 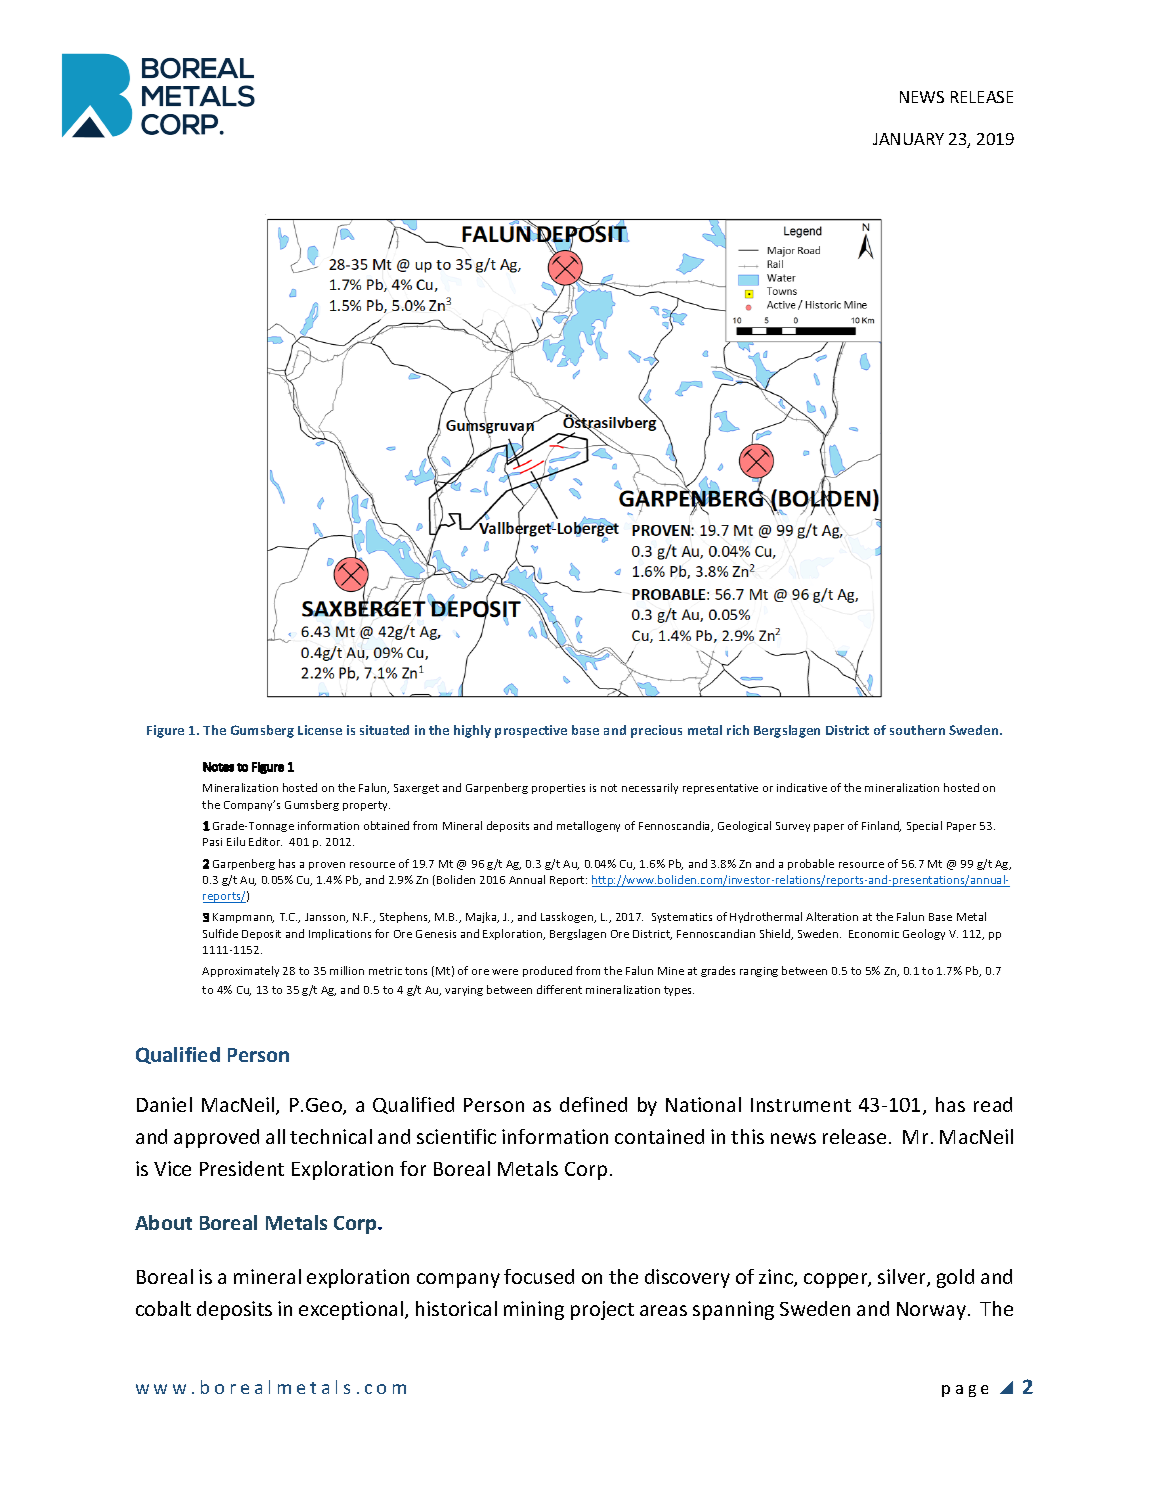 I want to click on southern, so click(x=917, y=730).
